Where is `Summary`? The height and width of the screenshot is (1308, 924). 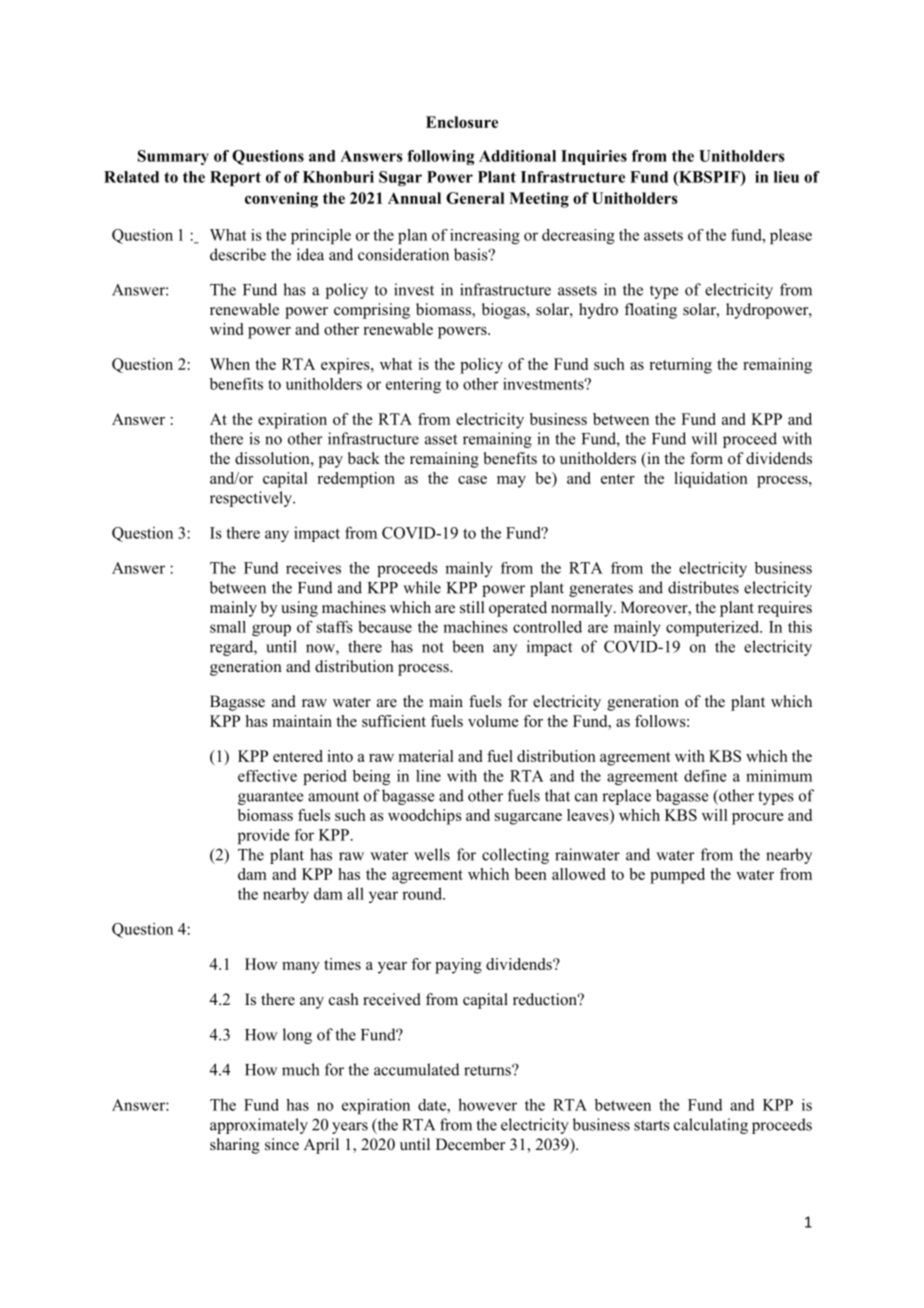 Summary is located at coordinates (173, 157).
